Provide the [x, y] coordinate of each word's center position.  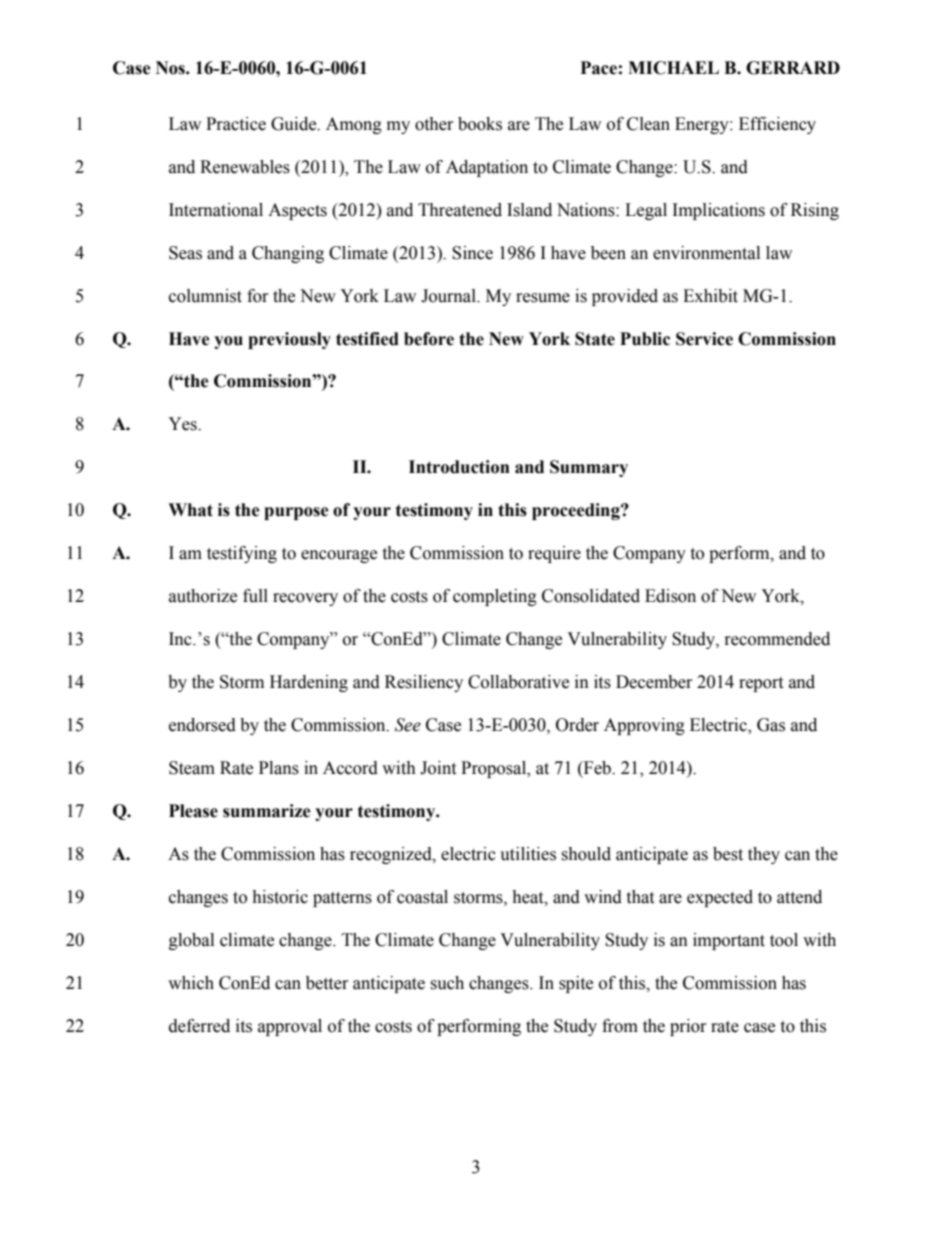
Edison [670, 596]
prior [688, 1027]
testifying [242, 554]
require [554, 554]
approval [290, 1027]
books [480, 124]
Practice [236, 124]
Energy [703, 125]
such [447, 983]
